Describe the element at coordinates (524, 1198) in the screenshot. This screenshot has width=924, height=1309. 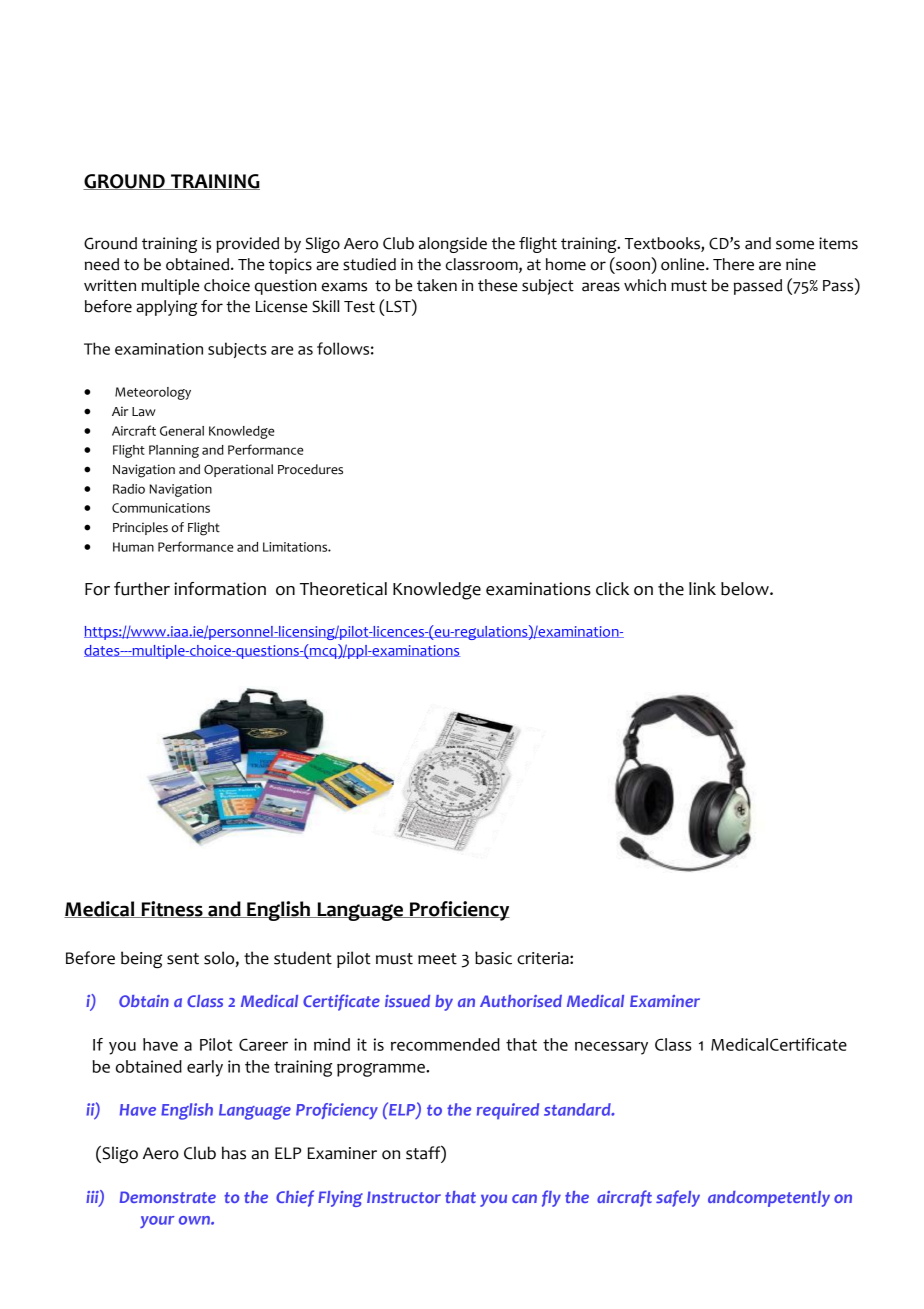
I see `can` at that location.
